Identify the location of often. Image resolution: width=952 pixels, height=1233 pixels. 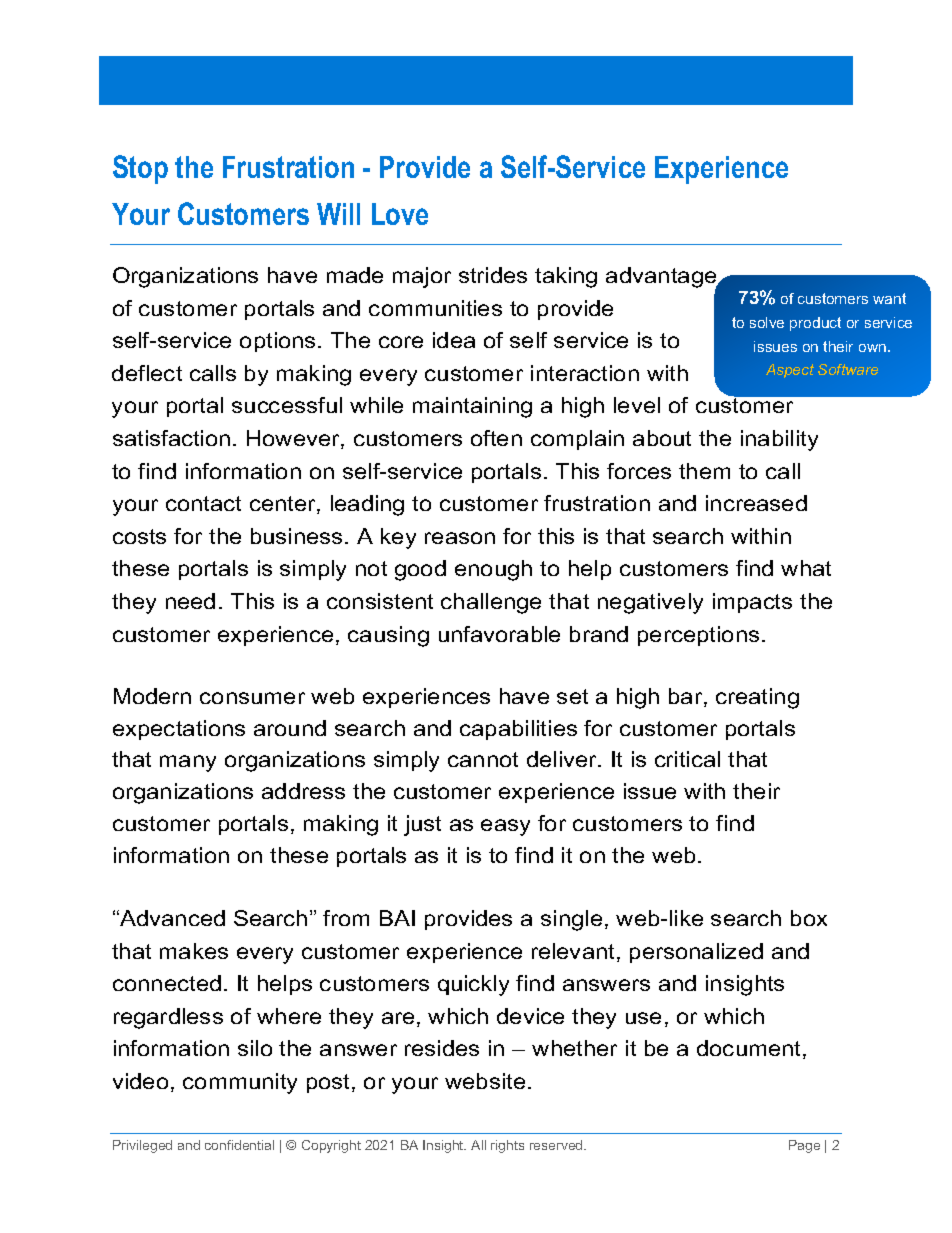
(496, 438).
